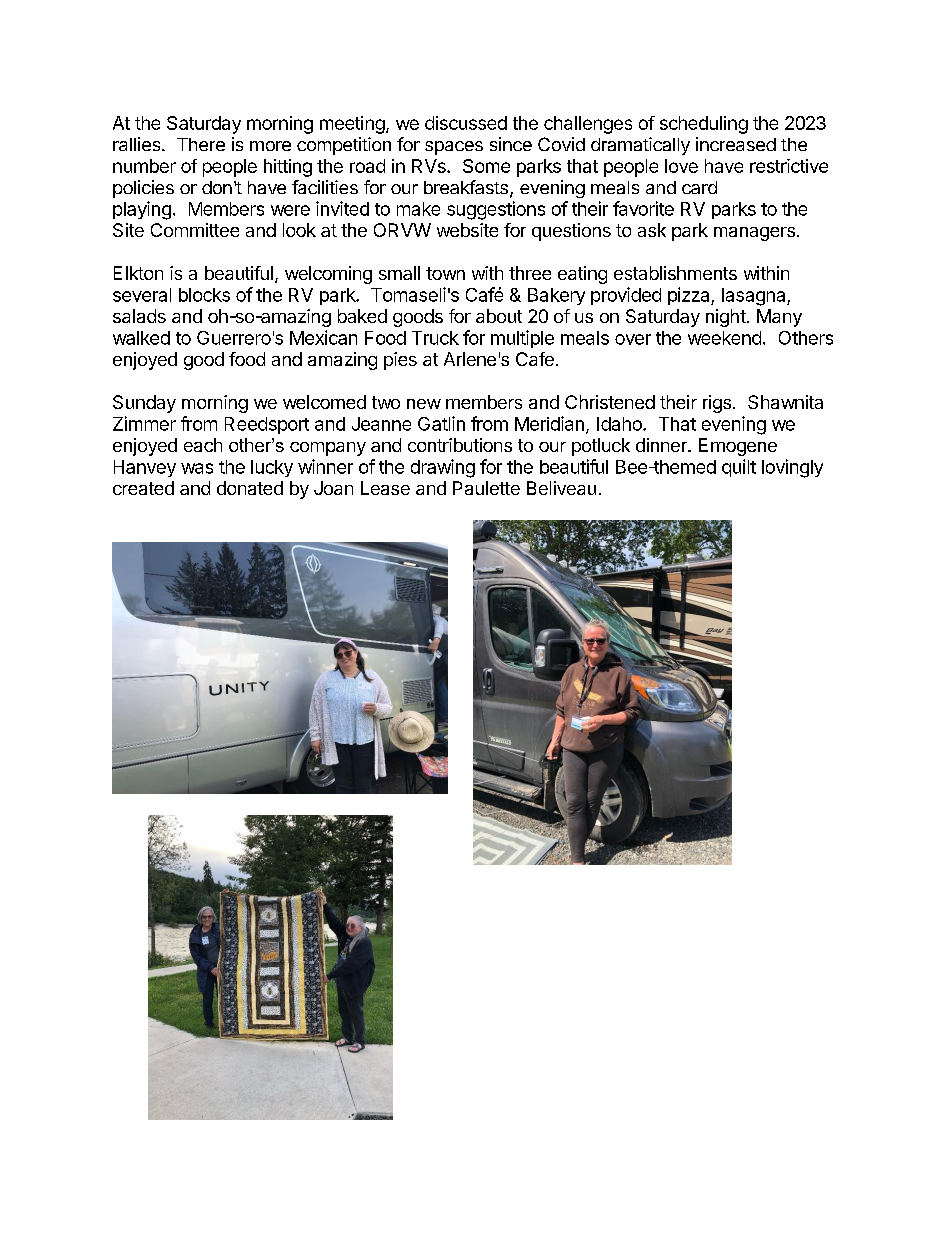 This screenshot has height=1233, width=952. I want to click on walked, so click(141, 338).
